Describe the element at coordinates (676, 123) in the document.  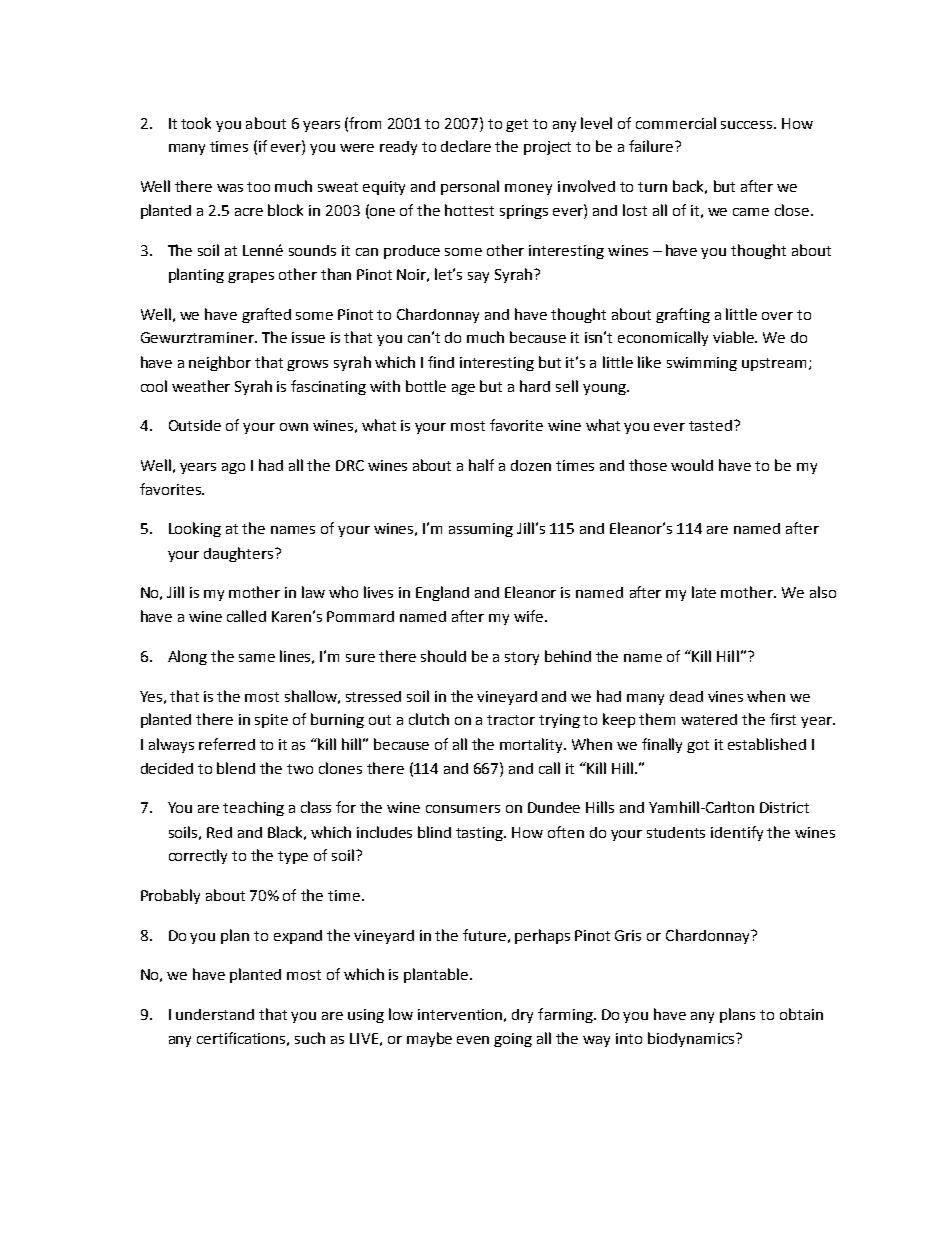
I see `commercial` at that location.
